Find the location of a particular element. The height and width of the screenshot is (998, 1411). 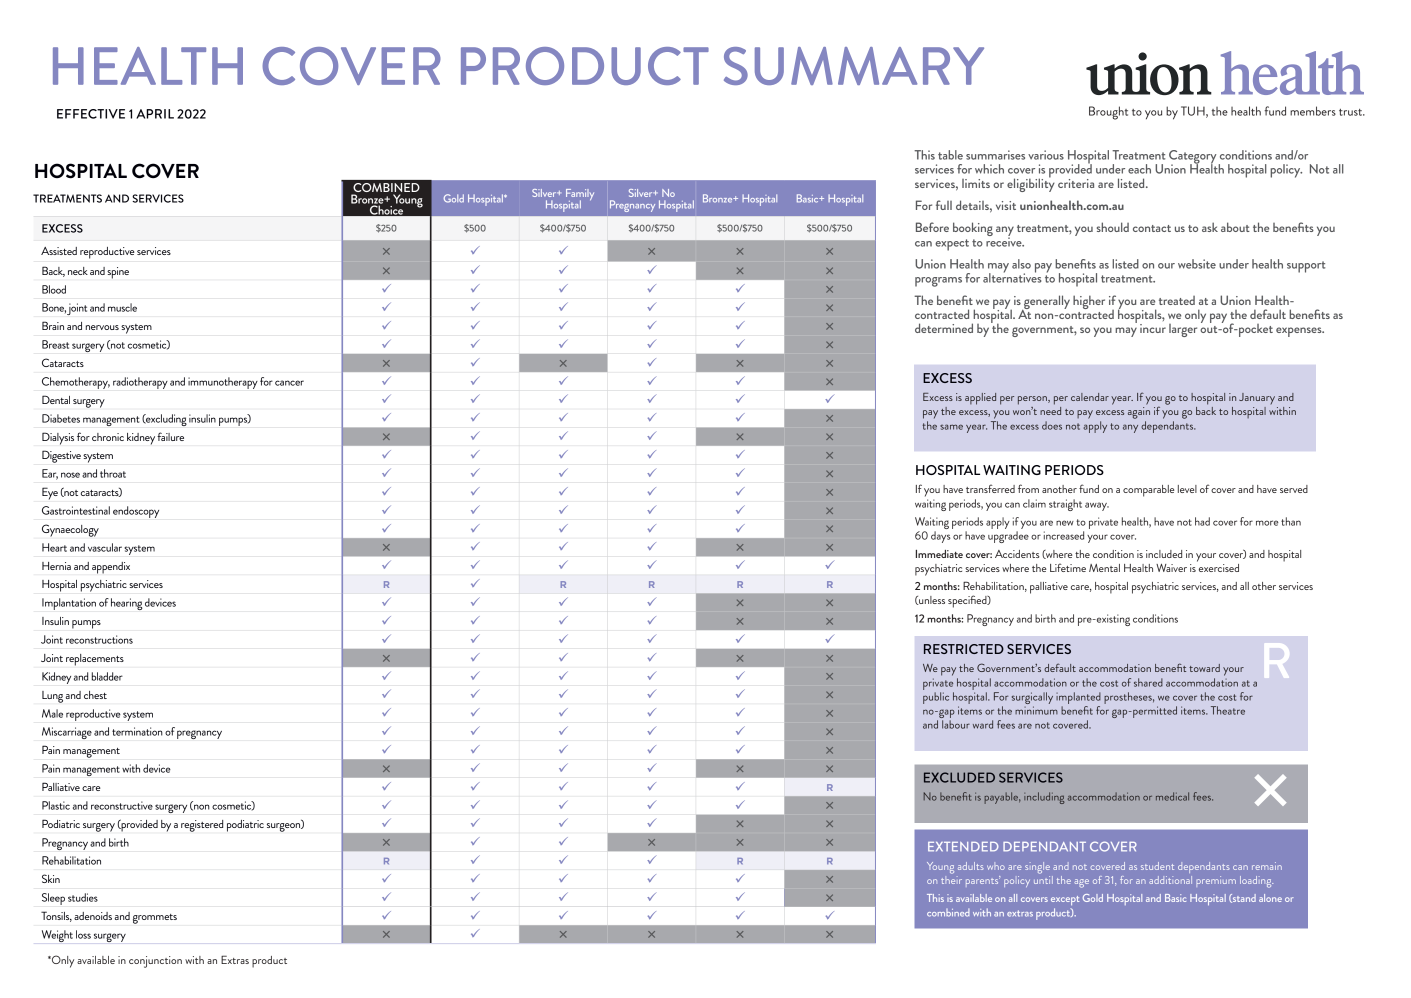

SUMMARY is located at coordinates (854, 66).
